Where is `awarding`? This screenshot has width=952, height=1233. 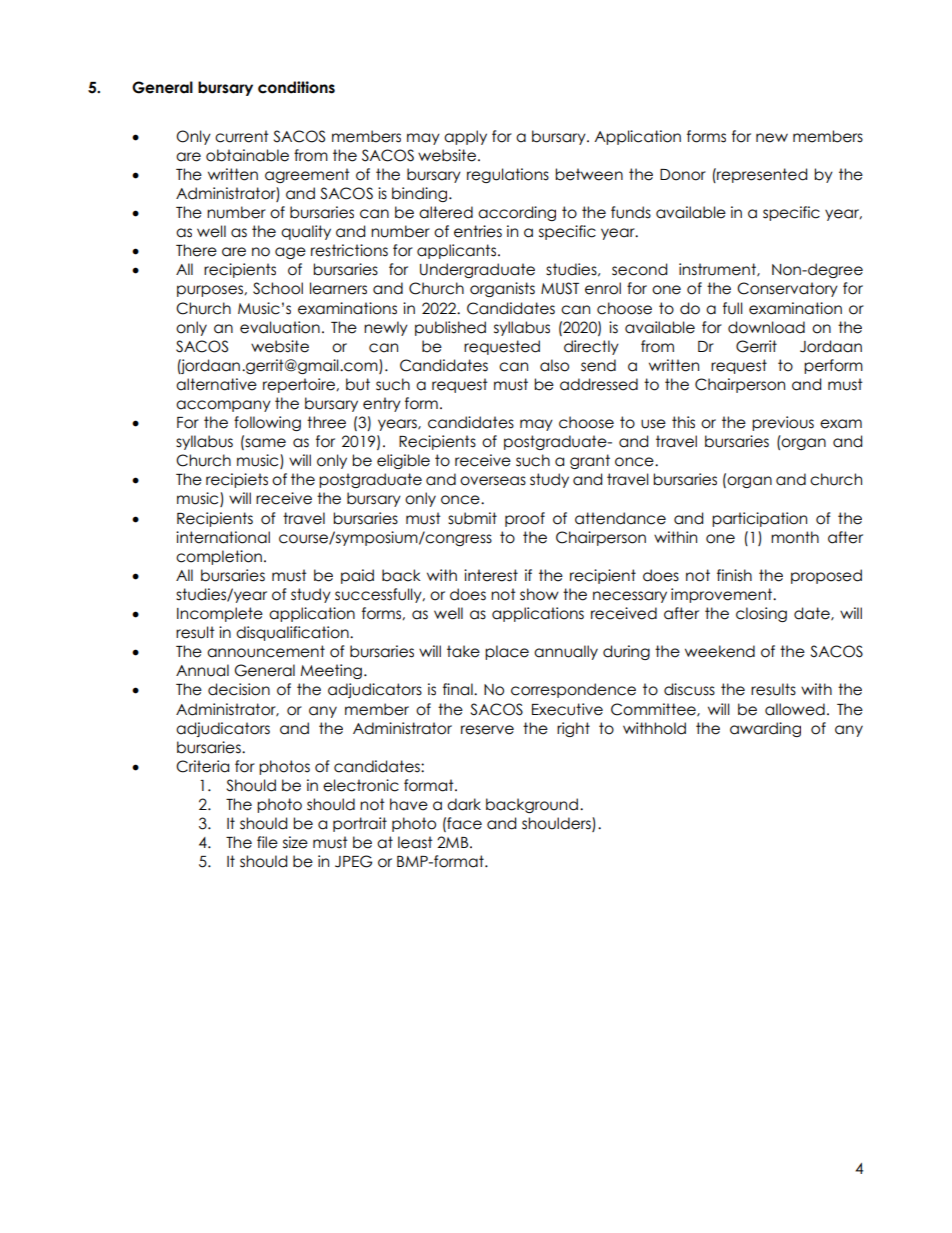
awarding is located at coordinates (765, 729).
